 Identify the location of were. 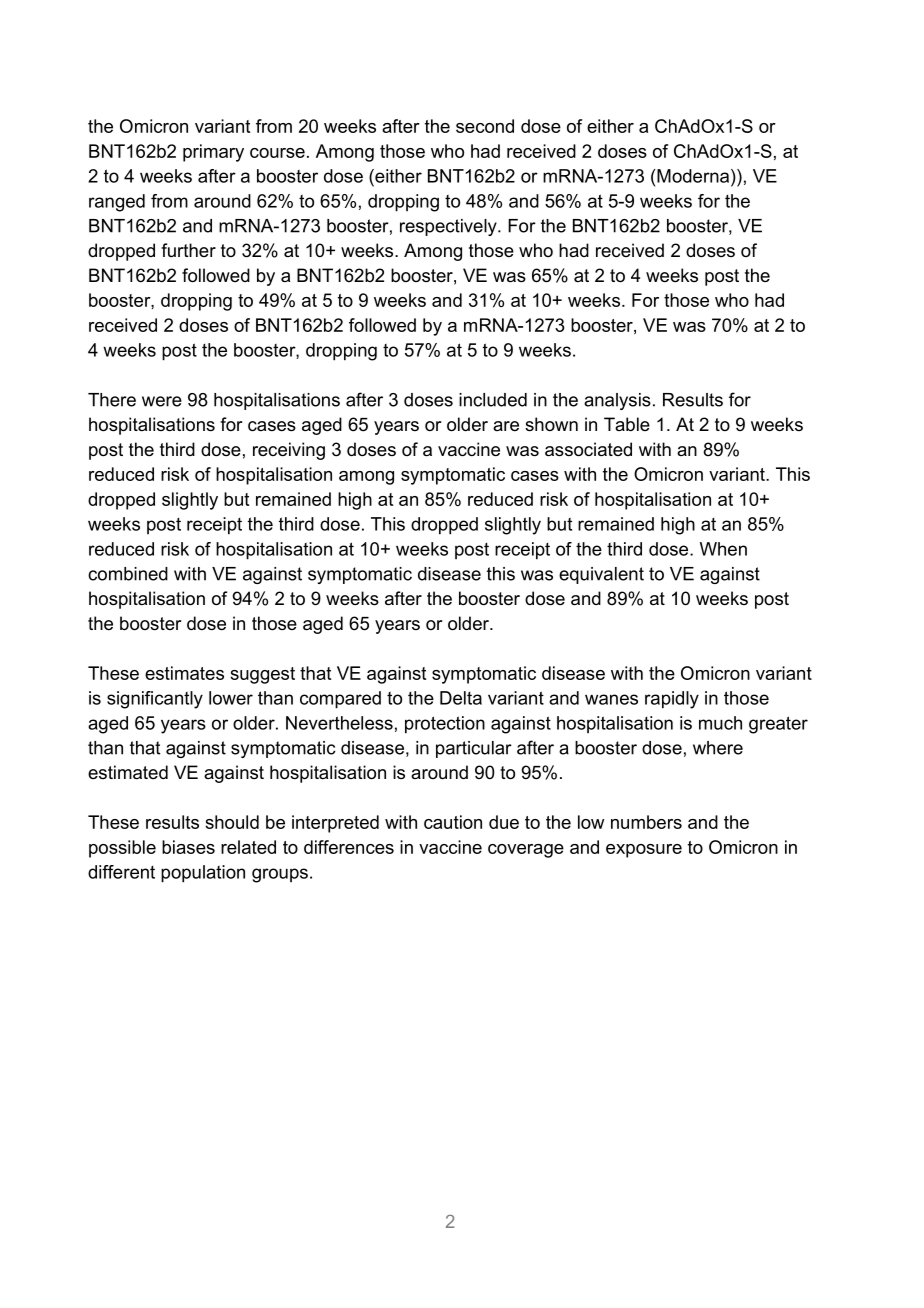
(162, 401).
